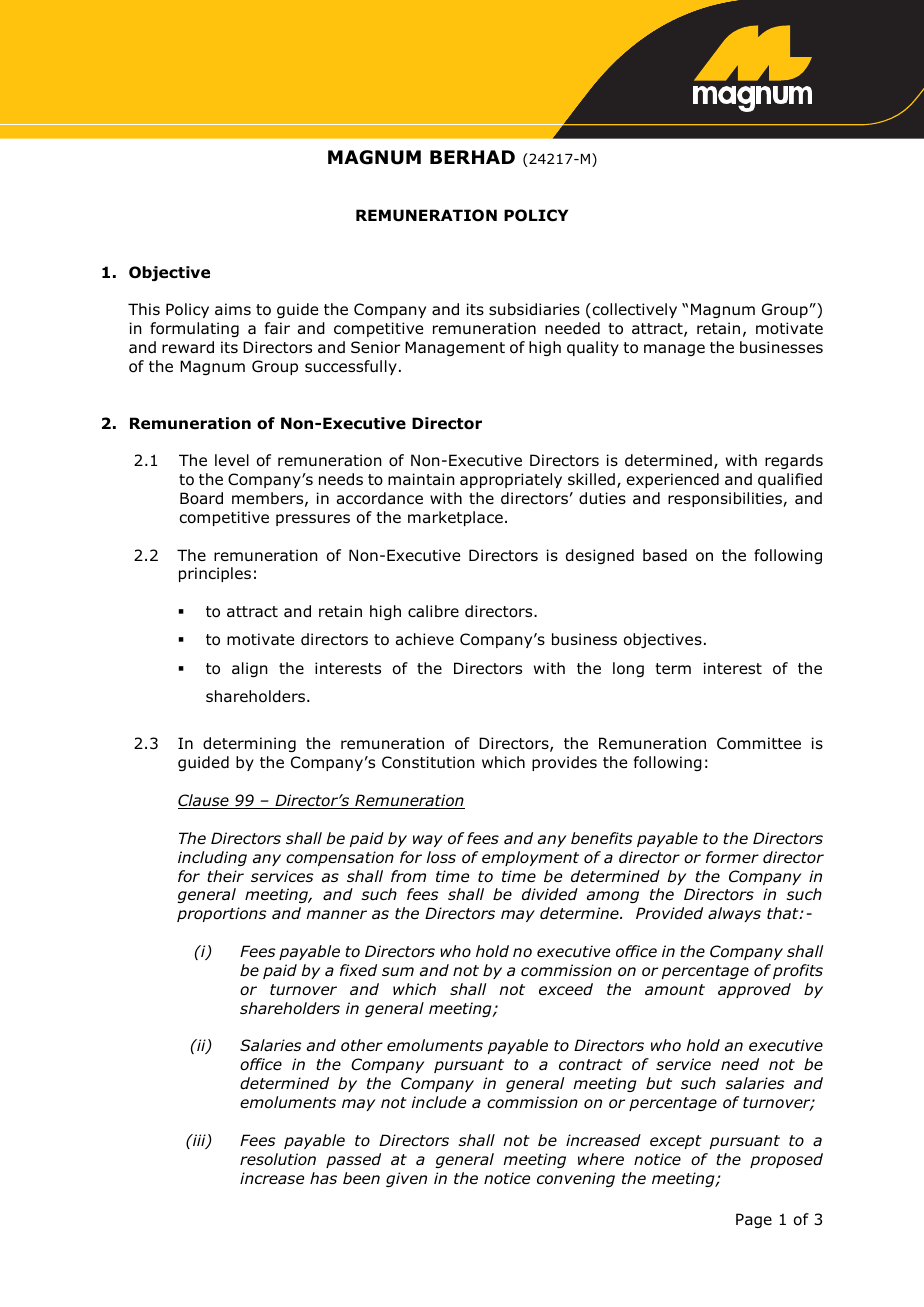 The image size is (924, 1307). I want to click on iii, so click(199, 1141).
